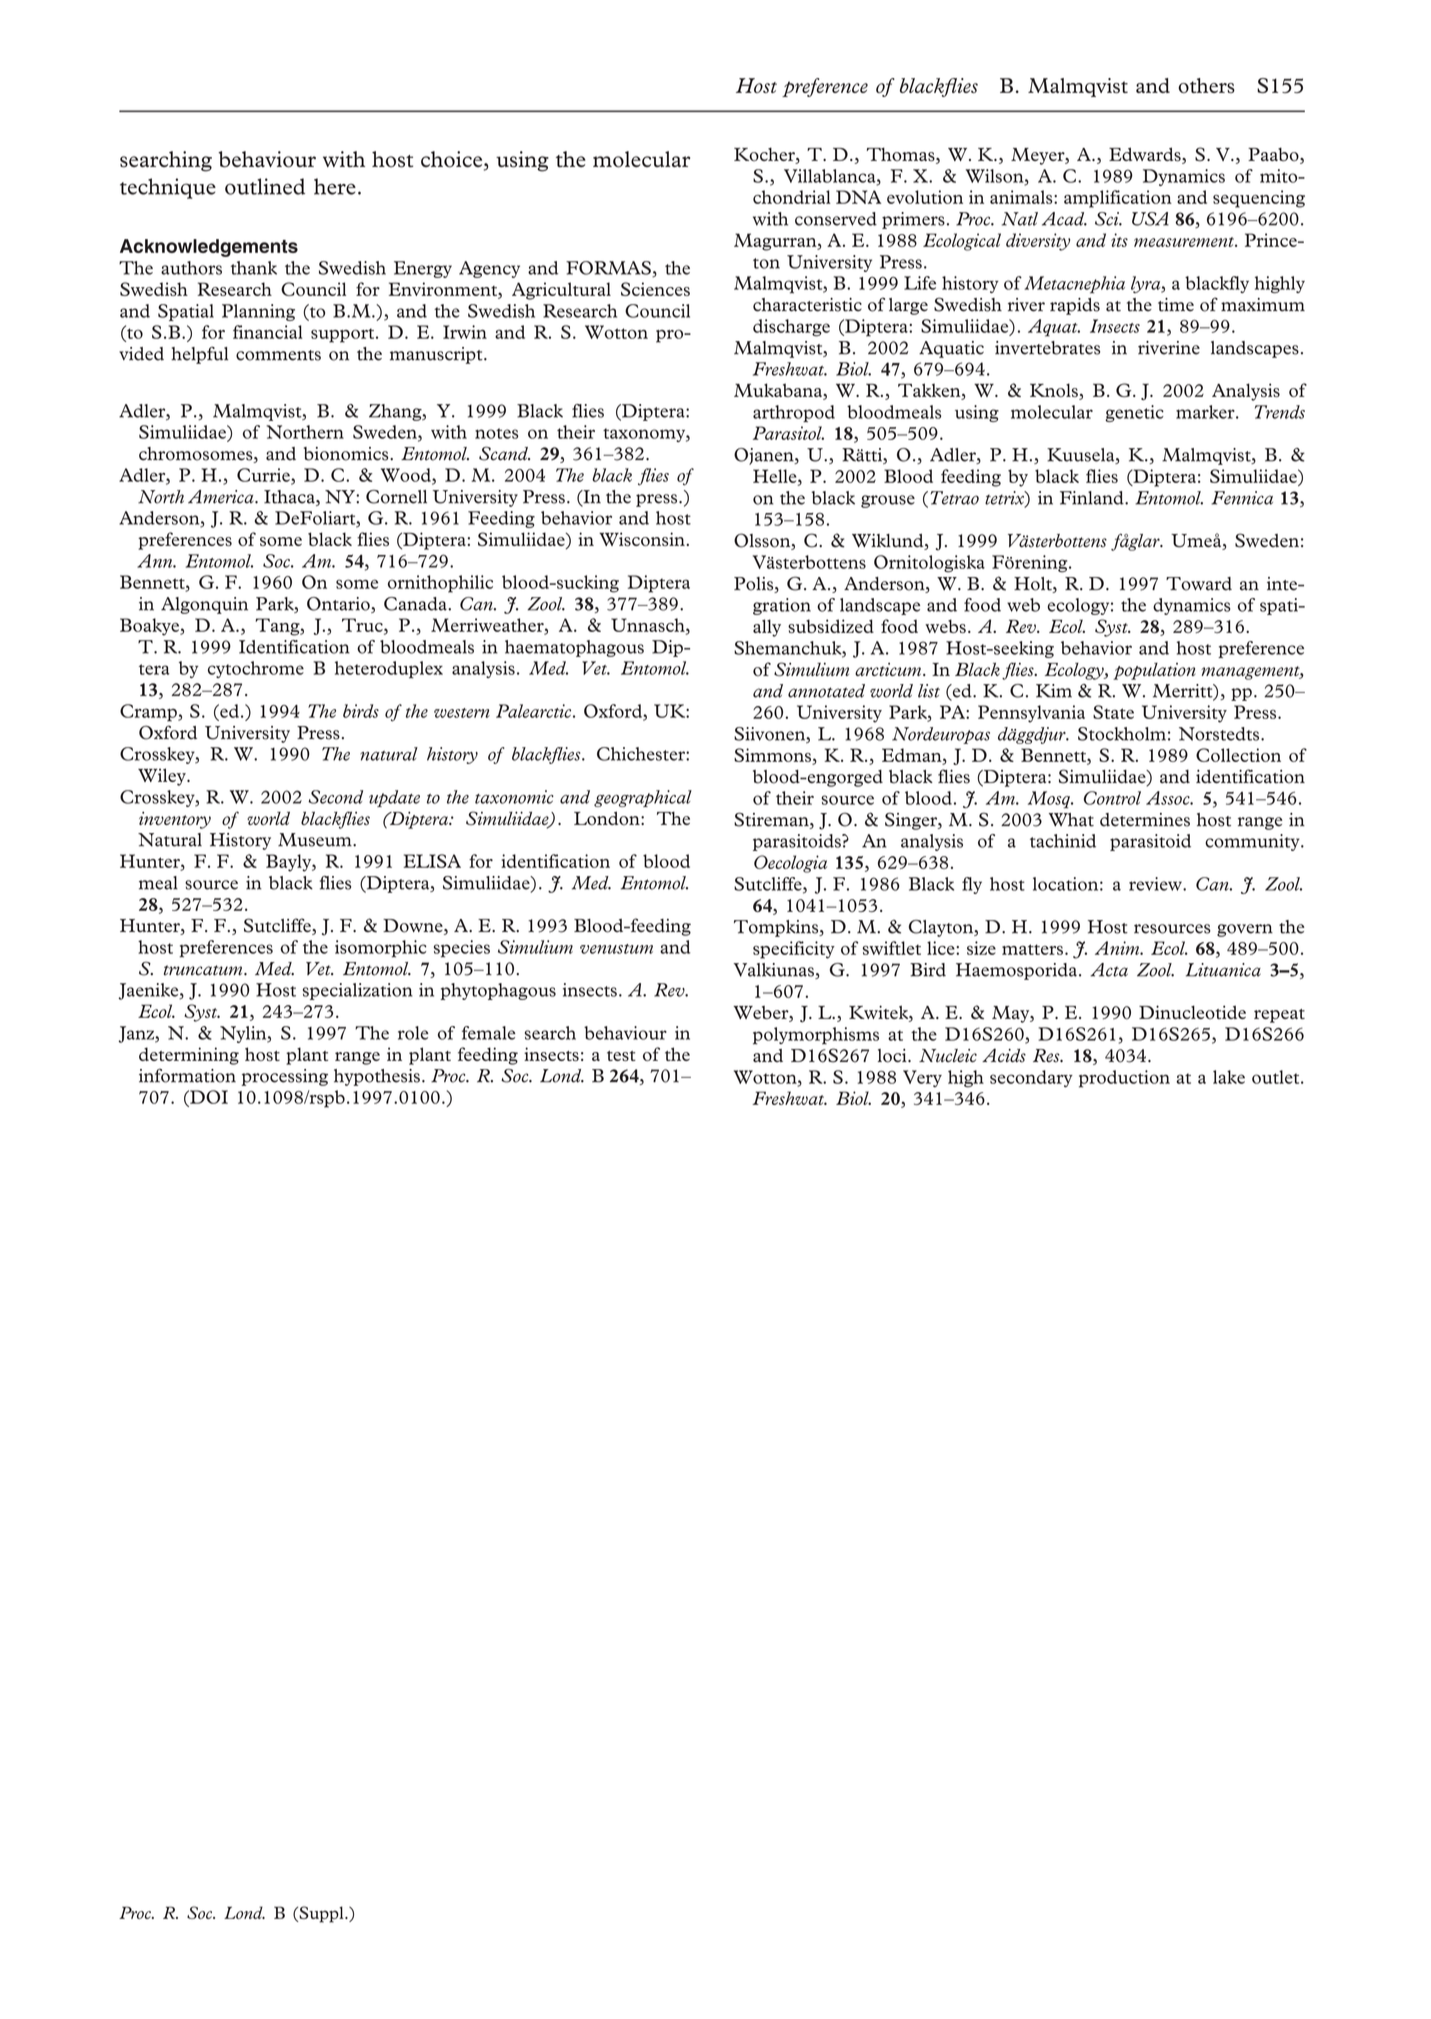 This document has width=1431, height=2019. I want to click on Toward, so click(1199, 584).
